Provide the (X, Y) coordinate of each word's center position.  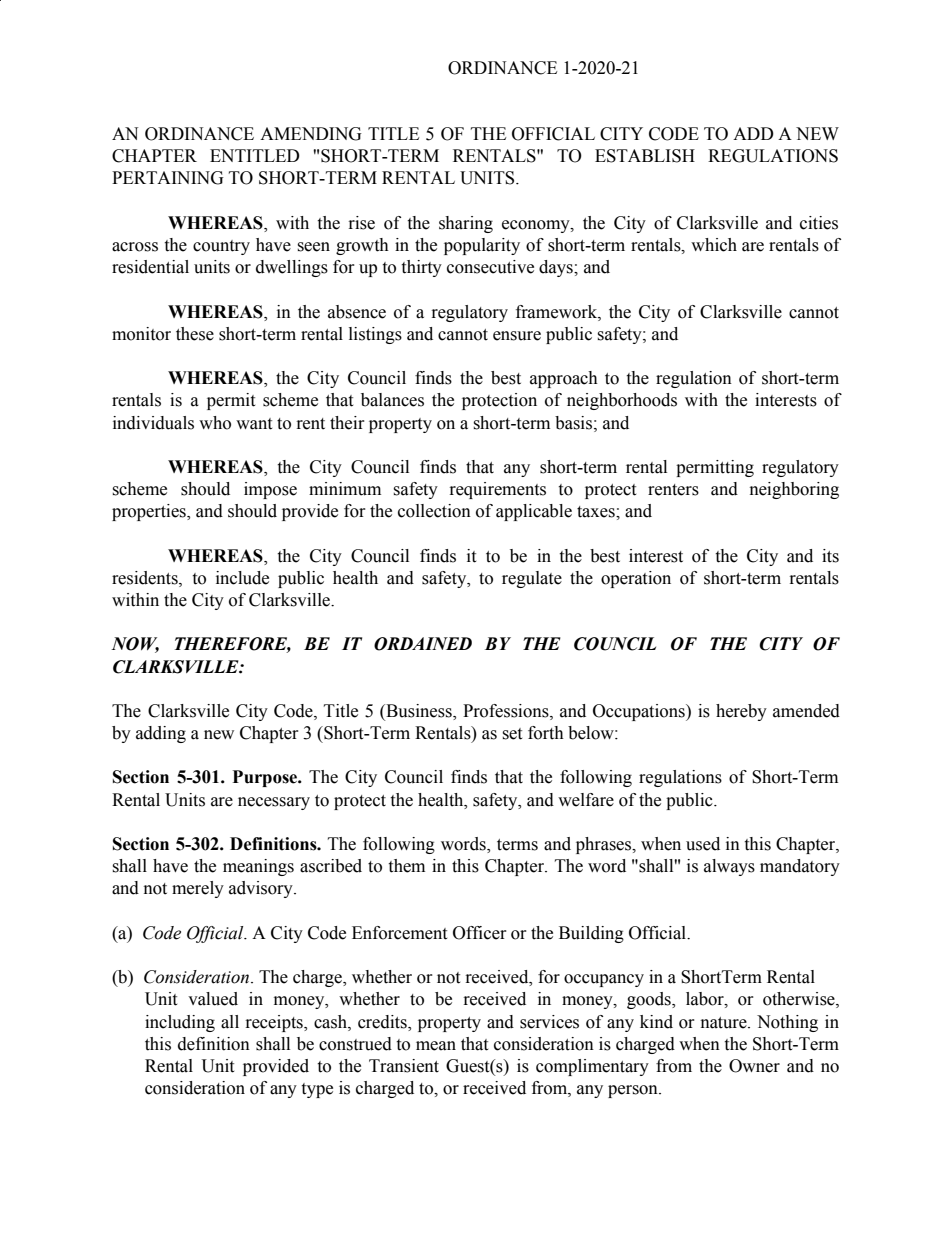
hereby (741, 712)
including (180, 1023)
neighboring (794, 490)
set (512, 734)
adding (161, 734)
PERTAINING (168, 178)
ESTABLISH (645, 156)
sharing (466, 224)
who (215, 423)
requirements (498, 490)
